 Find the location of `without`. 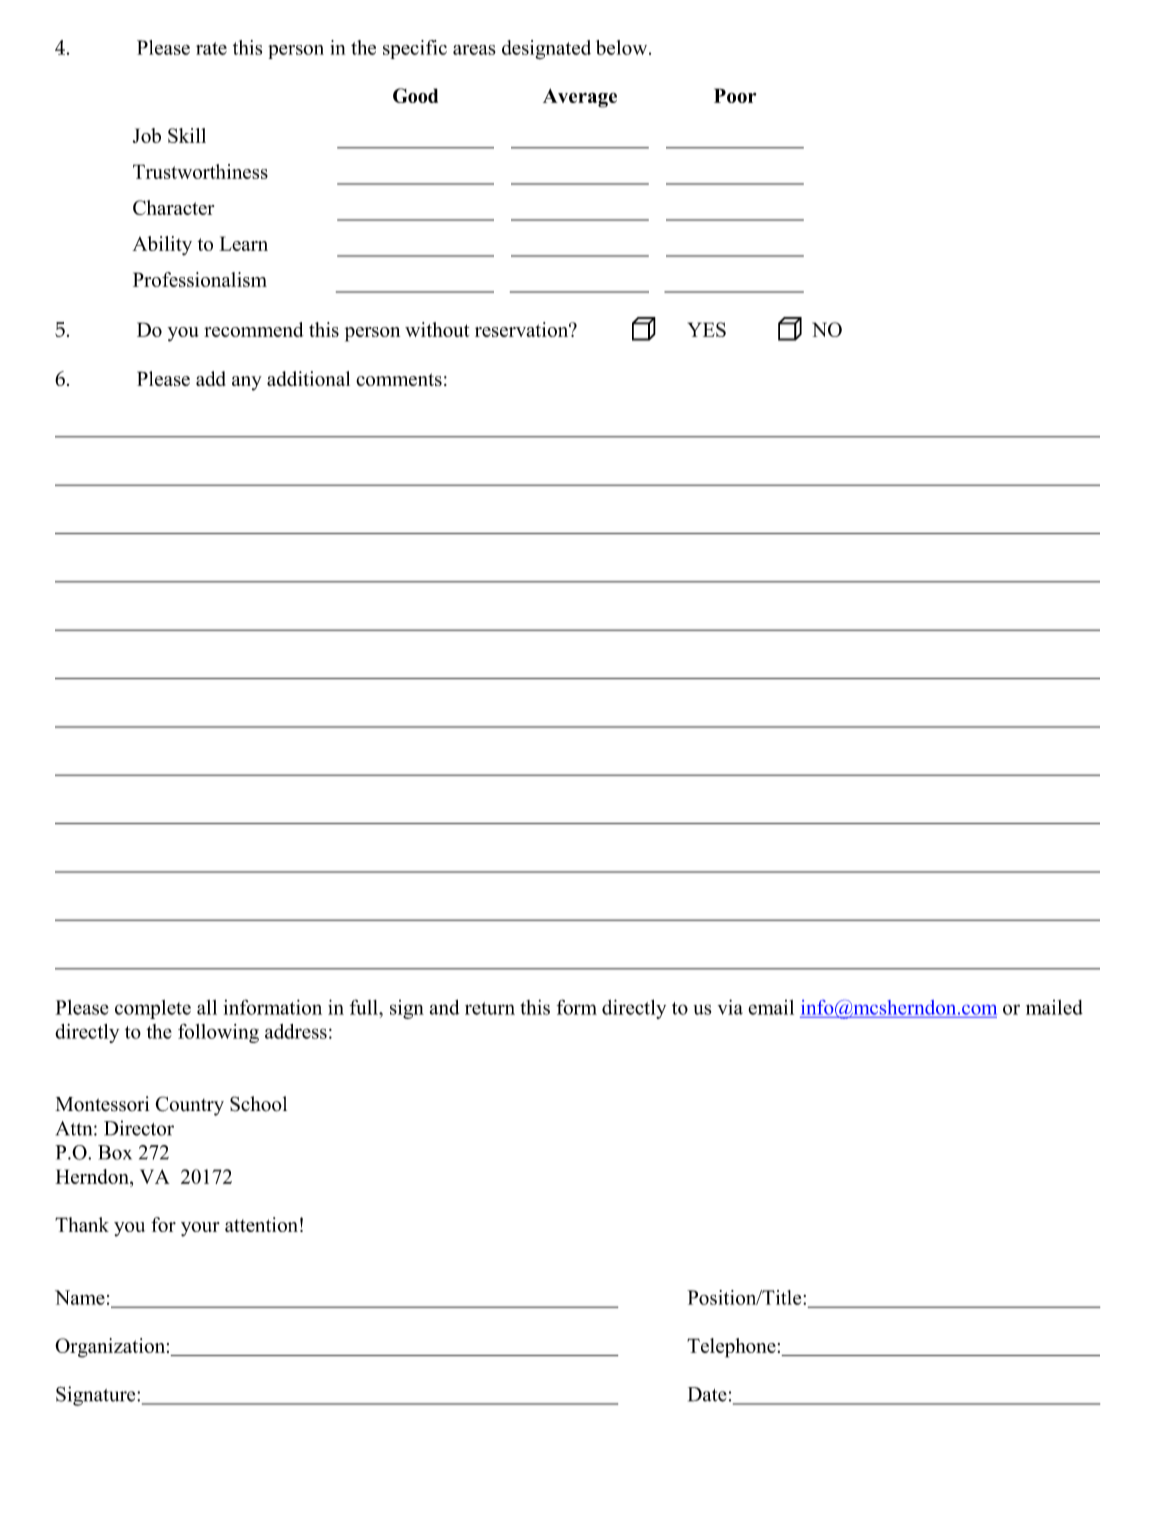

without is located at coordinates (437, 329).
